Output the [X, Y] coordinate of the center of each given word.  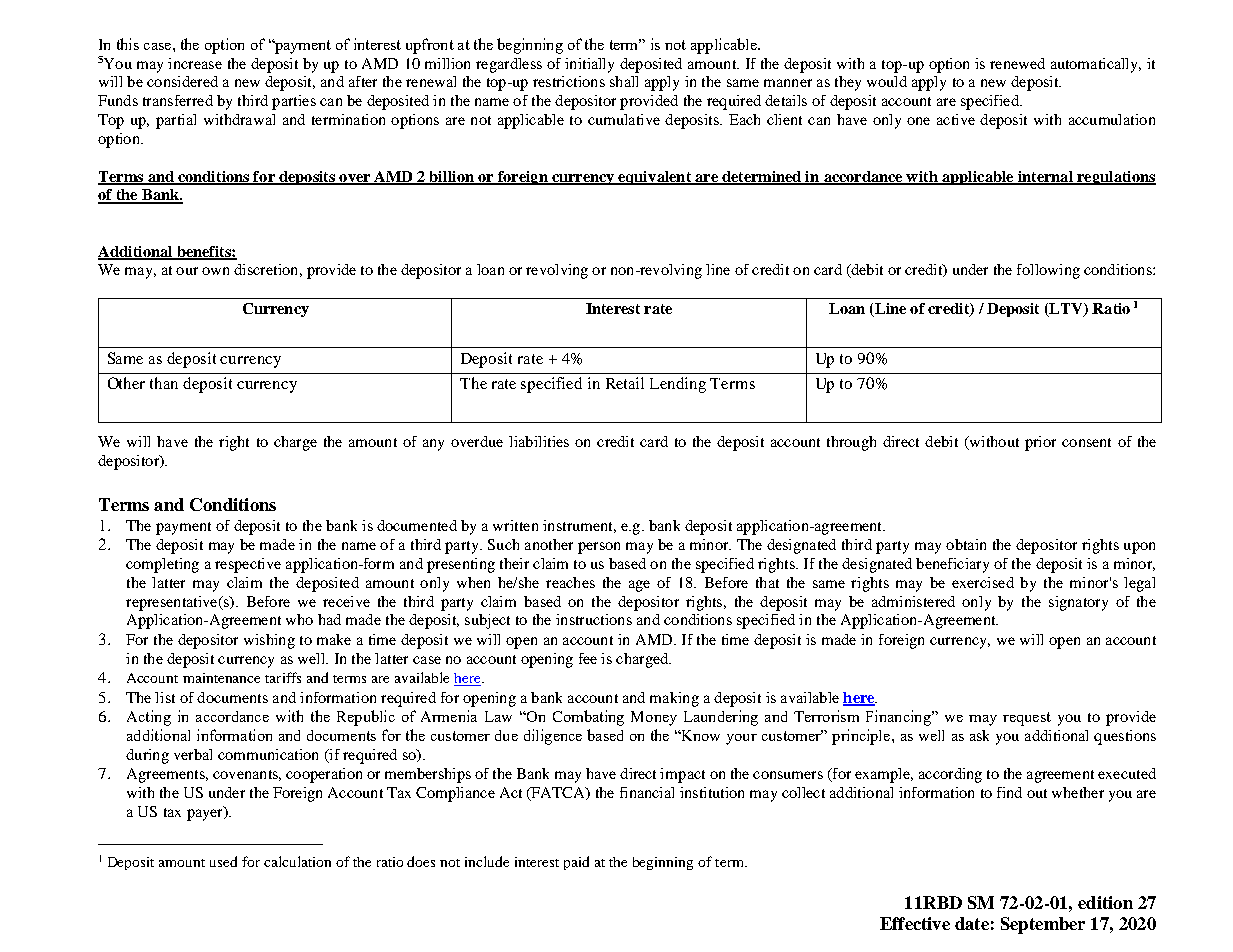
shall [624, 81]
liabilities [539, 441]
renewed [1017, 63]
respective [248, 565]
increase [195, 63]
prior [1040, 443]
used [223, 861]
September [1043, 925]
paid [576, 863]
